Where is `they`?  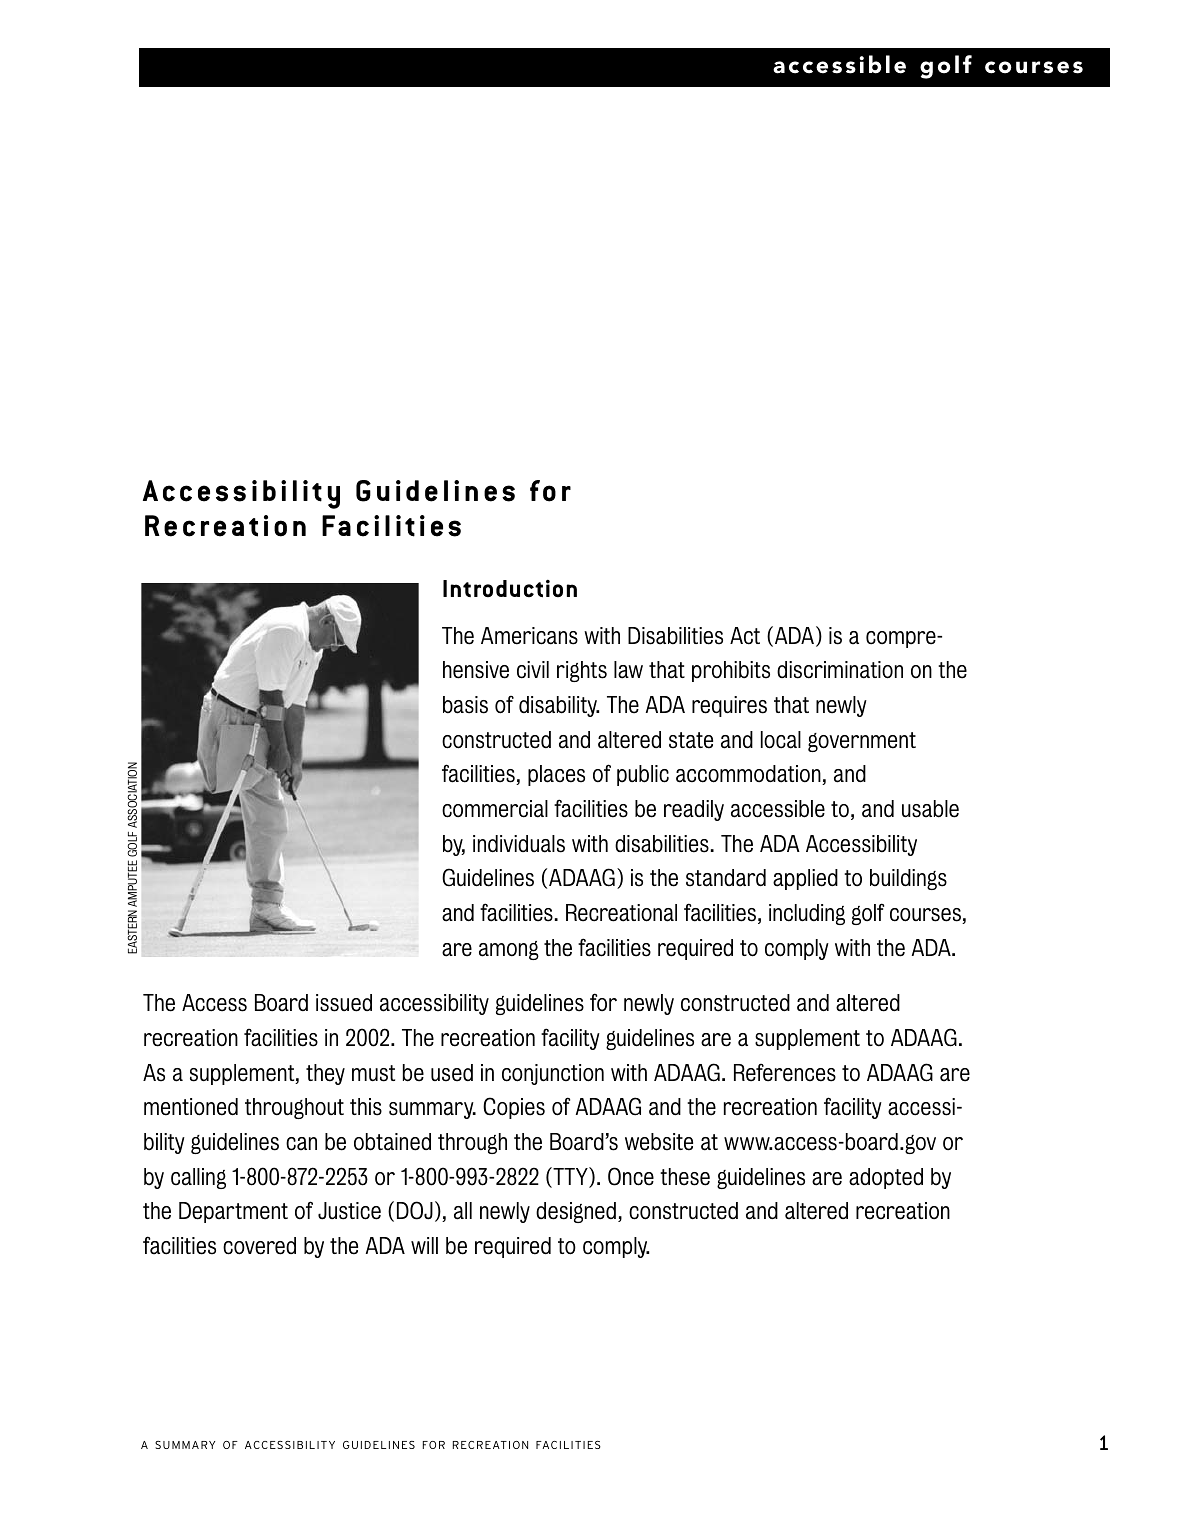
they is located at coordinates (325, 1074).
